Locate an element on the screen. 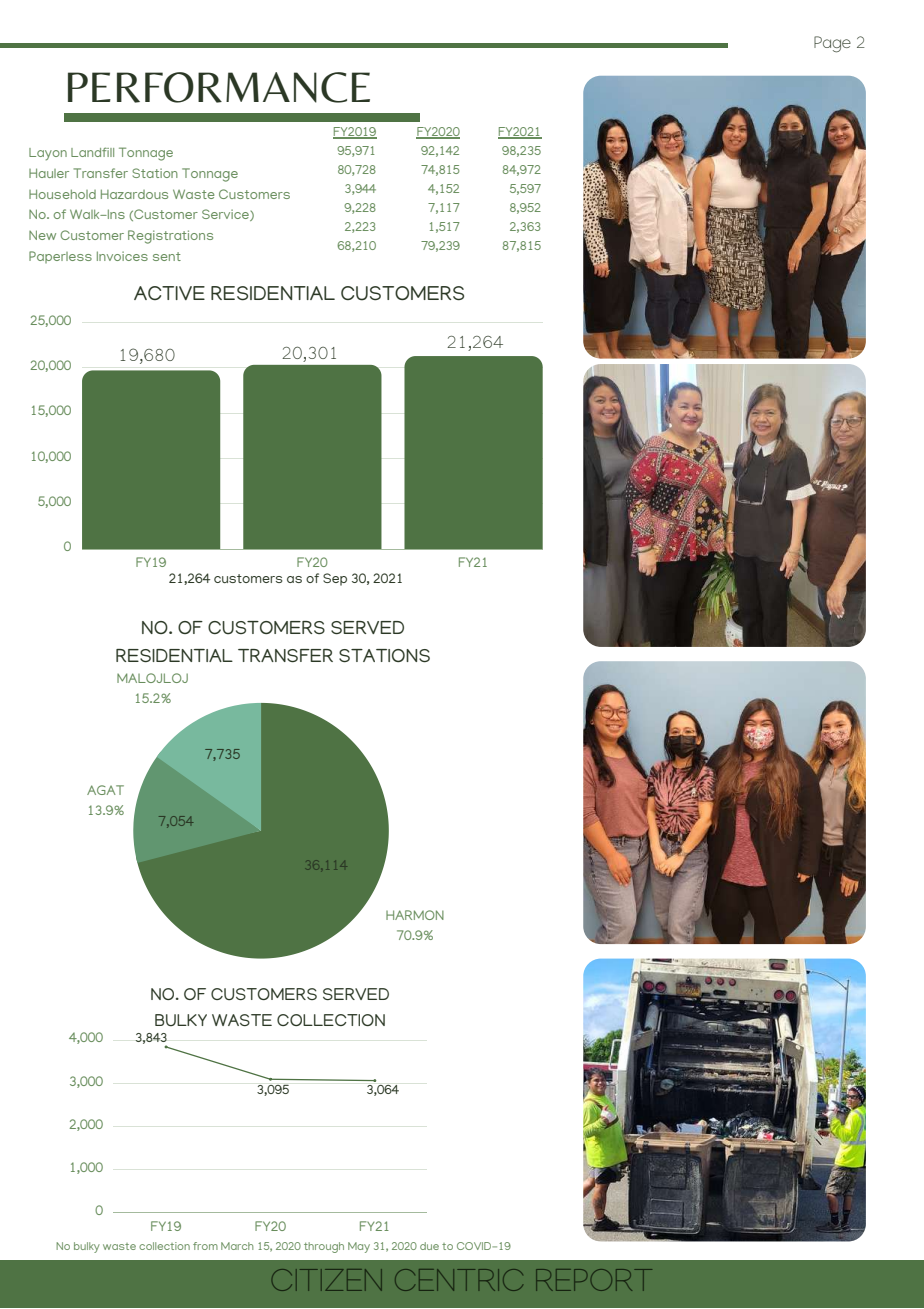 Image resolution: width=924 pixels, height=1309 pixels. from is located at coordinates (205, 1246).
